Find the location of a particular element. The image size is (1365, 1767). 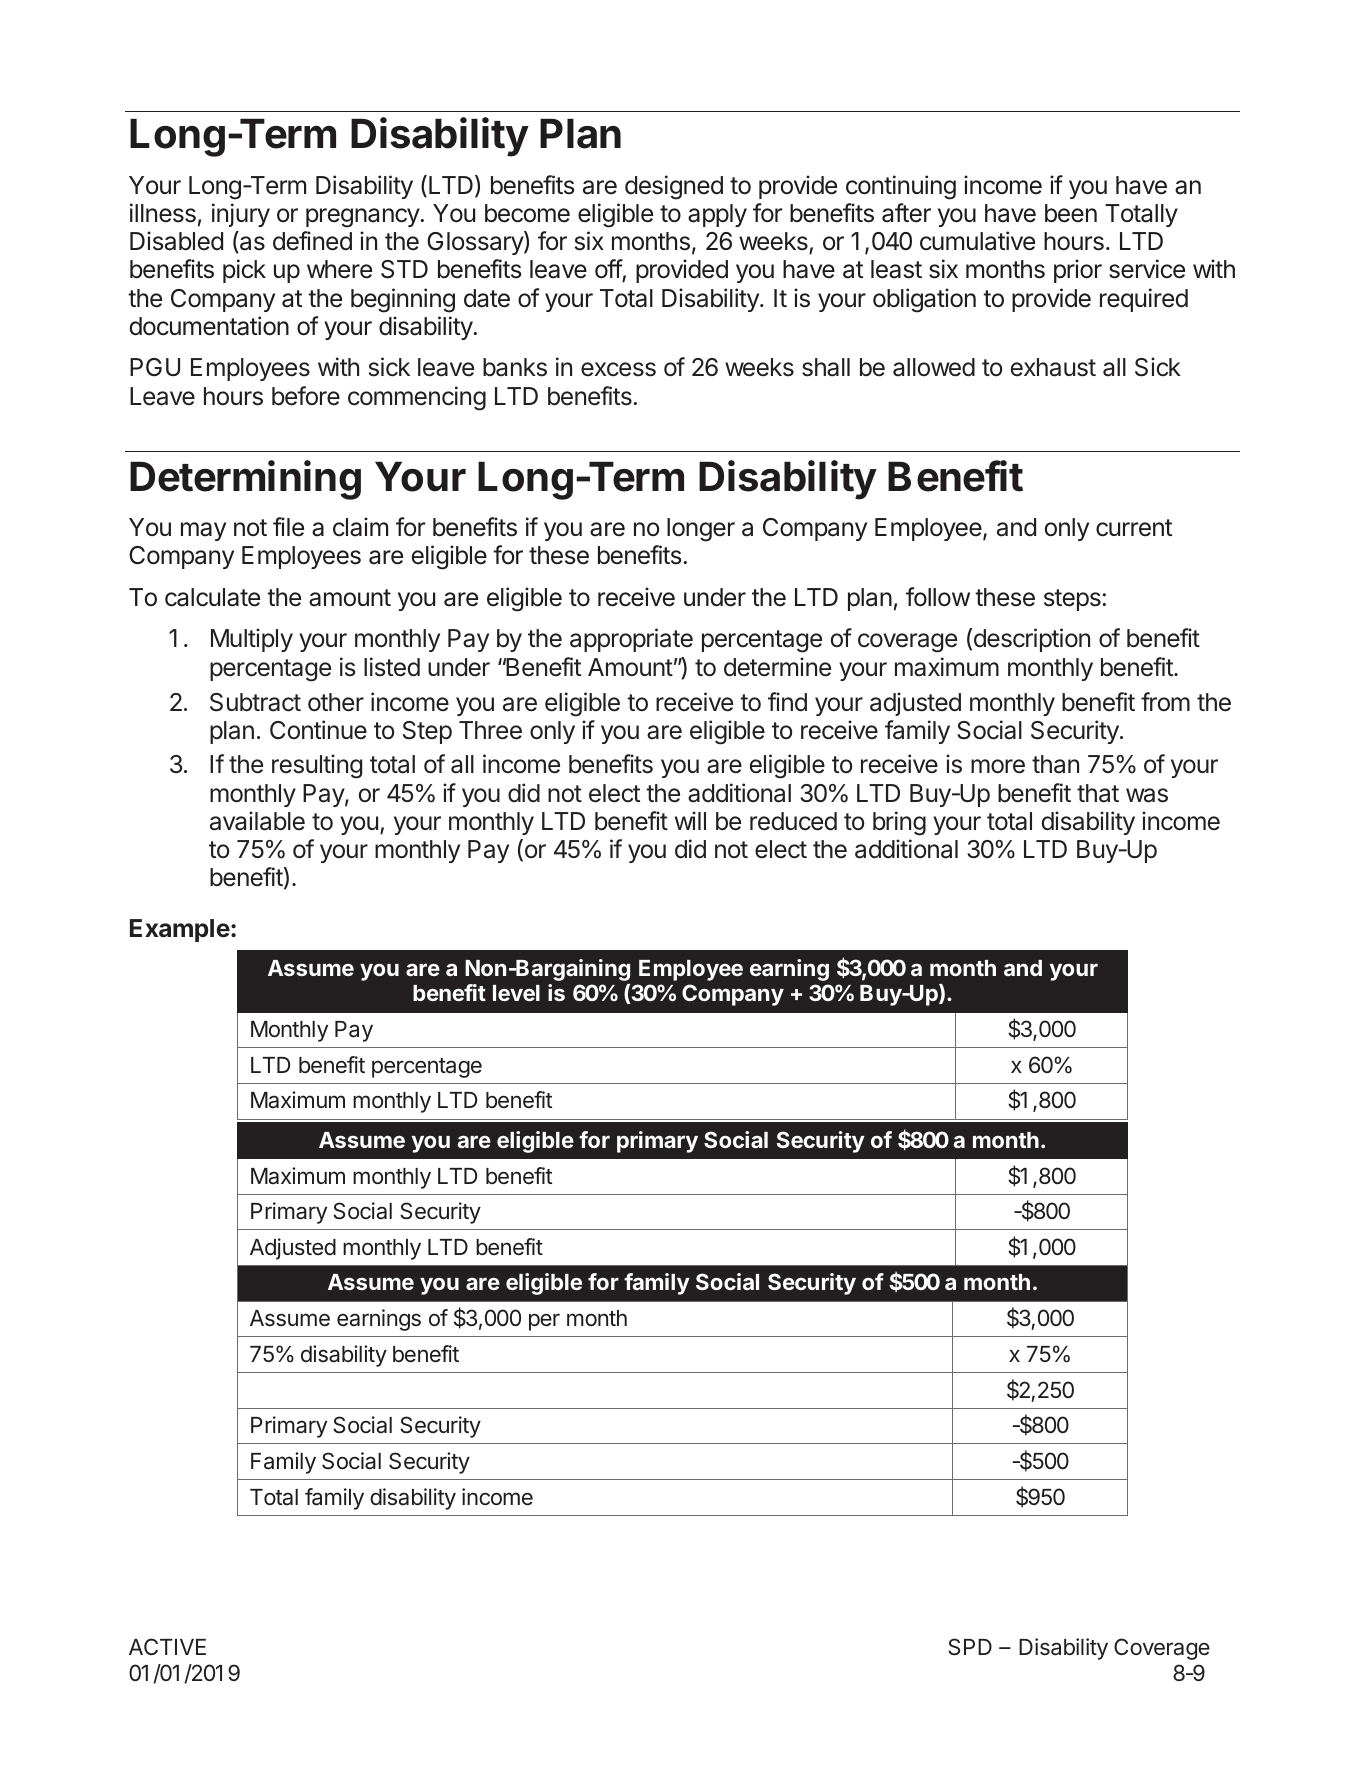

Example is located at coordinates (180, 930).
